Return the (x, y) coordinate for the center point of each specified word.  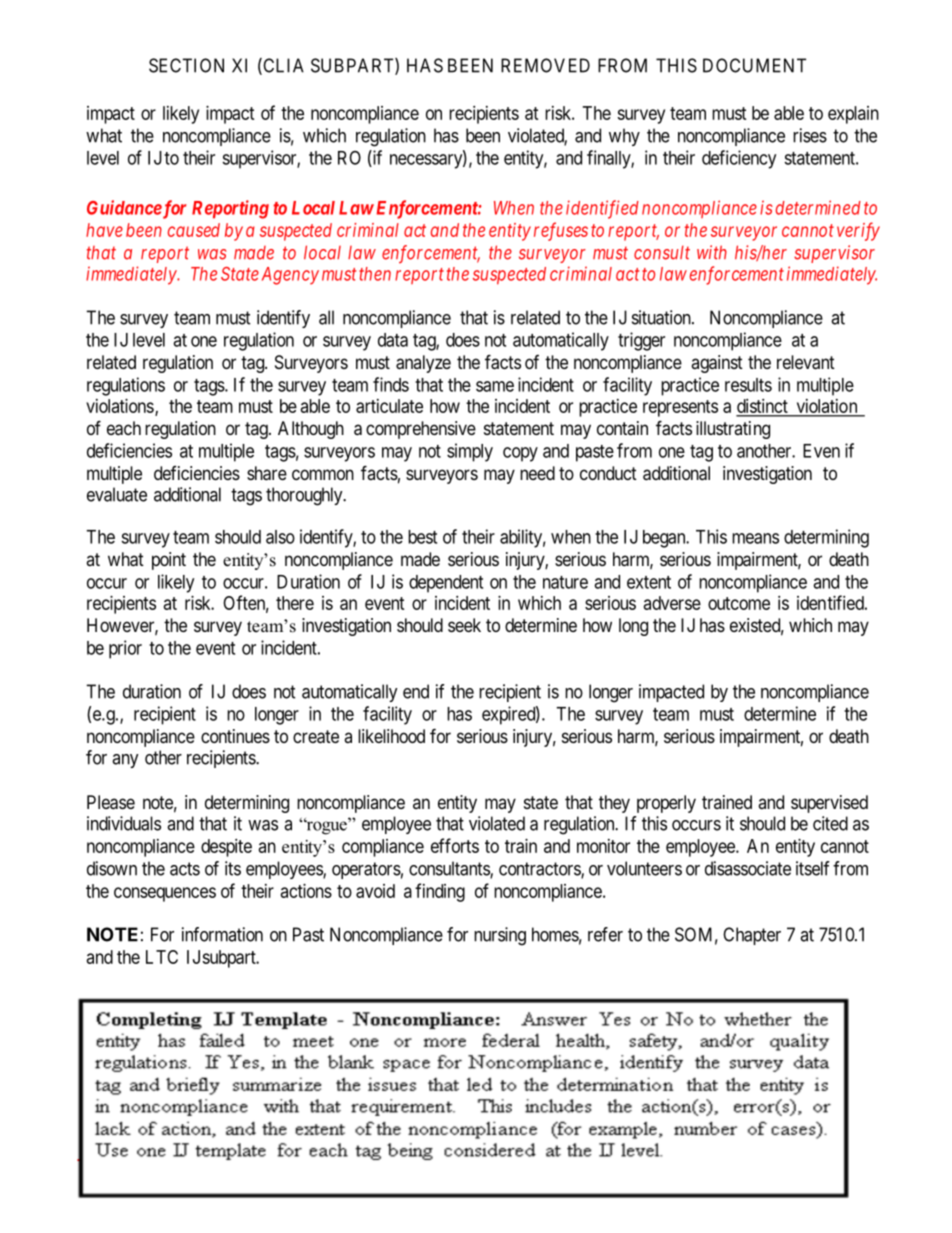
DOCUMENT (754, 65)
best (422, 537)
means (755, 538)
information (222, 934)
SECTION (186, 65)
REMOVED (545, 65)
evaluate (117, 494)
